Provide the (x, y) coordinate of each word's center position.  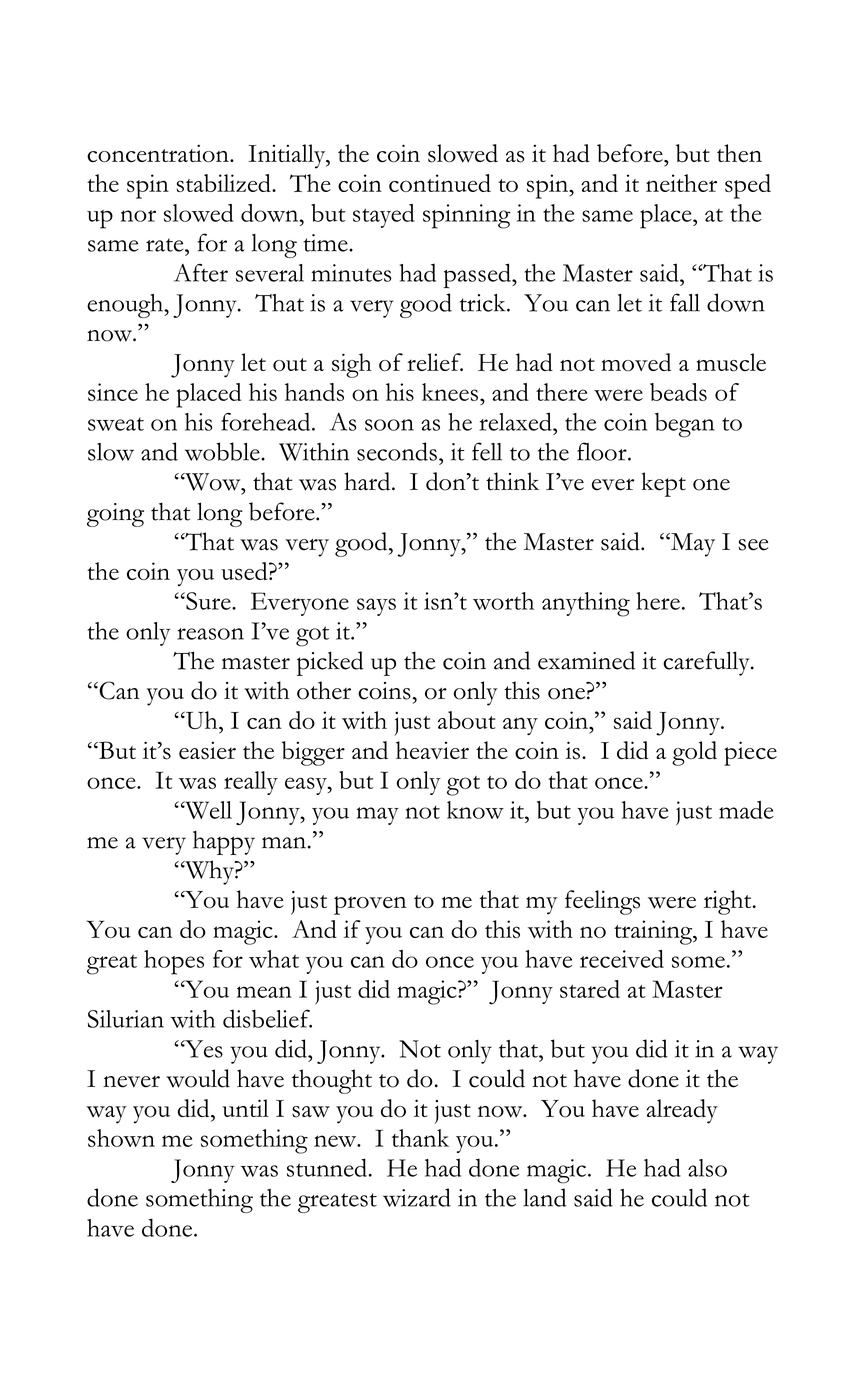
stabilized (225, 183)
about (467, 720)
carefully (707, 663)
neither (681, 183)
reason (210, 634)
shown (121, 1138)
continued (440, 183)
